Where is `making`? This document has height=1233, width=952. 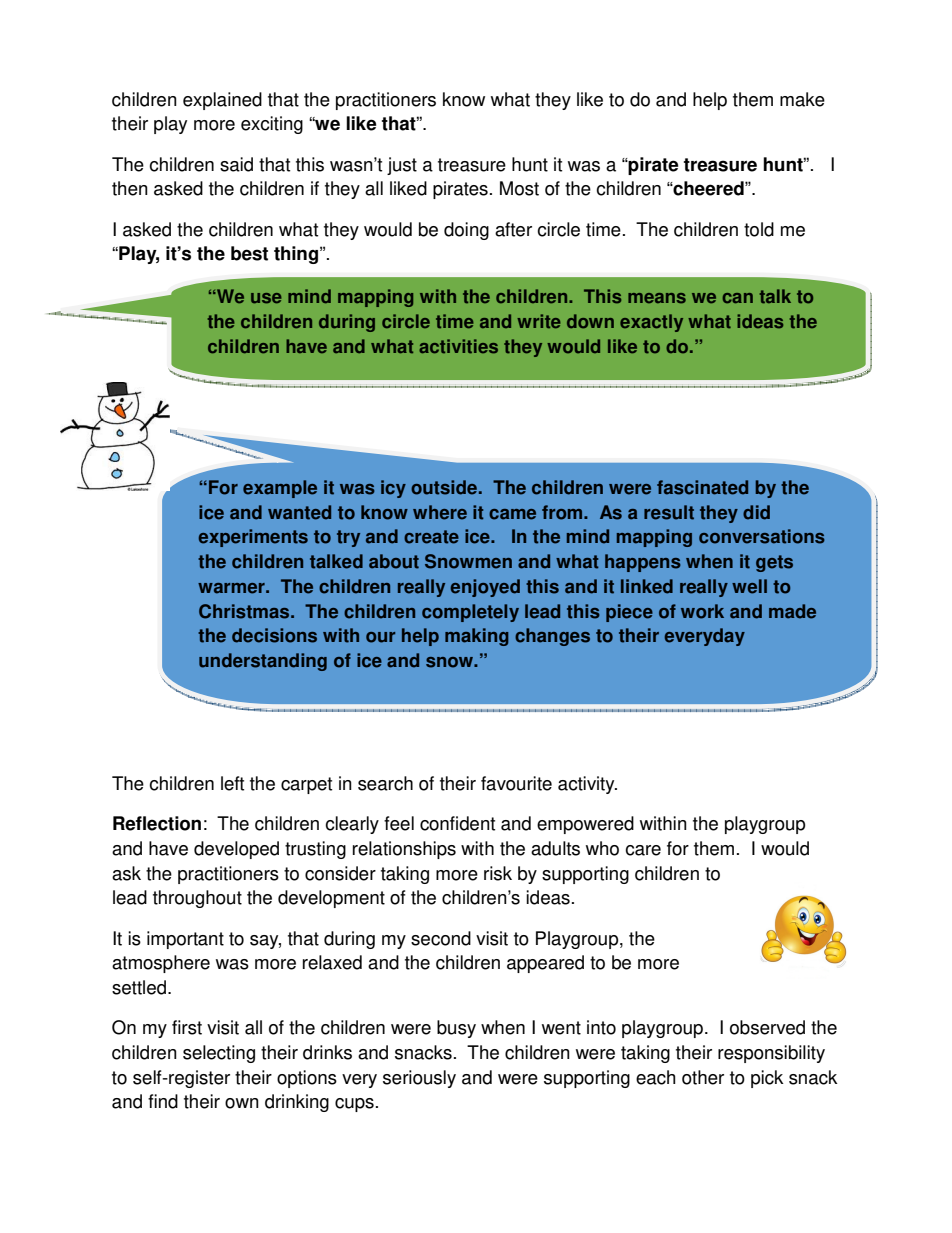
making is located at coordinates (477, 637).
